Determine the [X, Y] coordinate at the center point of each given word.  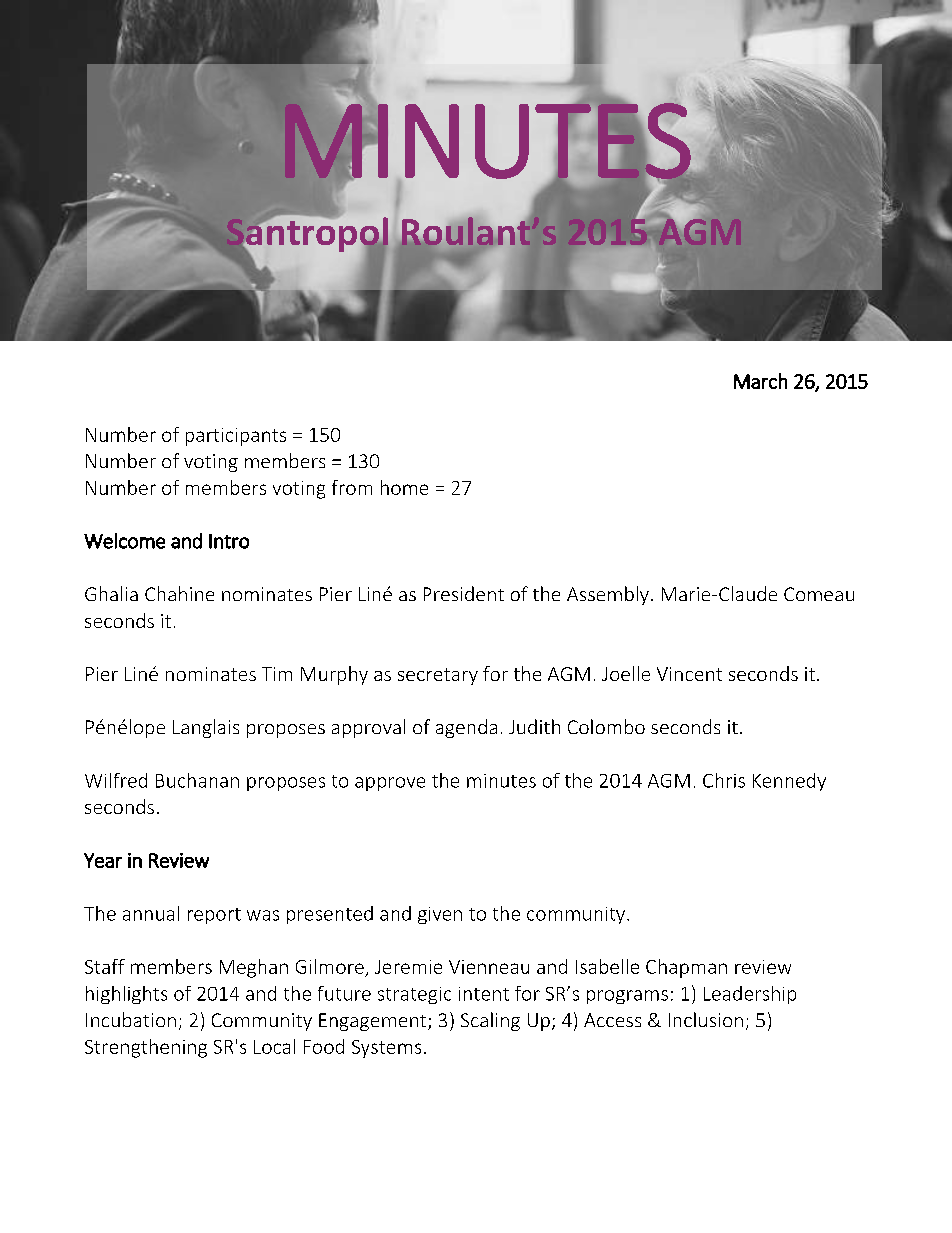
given [440, 915]
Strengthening [146, 1048]
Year [103, 860]
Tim [277, 674]
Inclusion [706, 1019]
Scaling [490, 1021]
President [464, 593]
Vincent [689, 674]
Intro [229, 541]
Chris [724, 780]
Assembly [608, 595]
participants [236, 437]
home [404, 487]
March [760, 381]
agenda [466, 728]
